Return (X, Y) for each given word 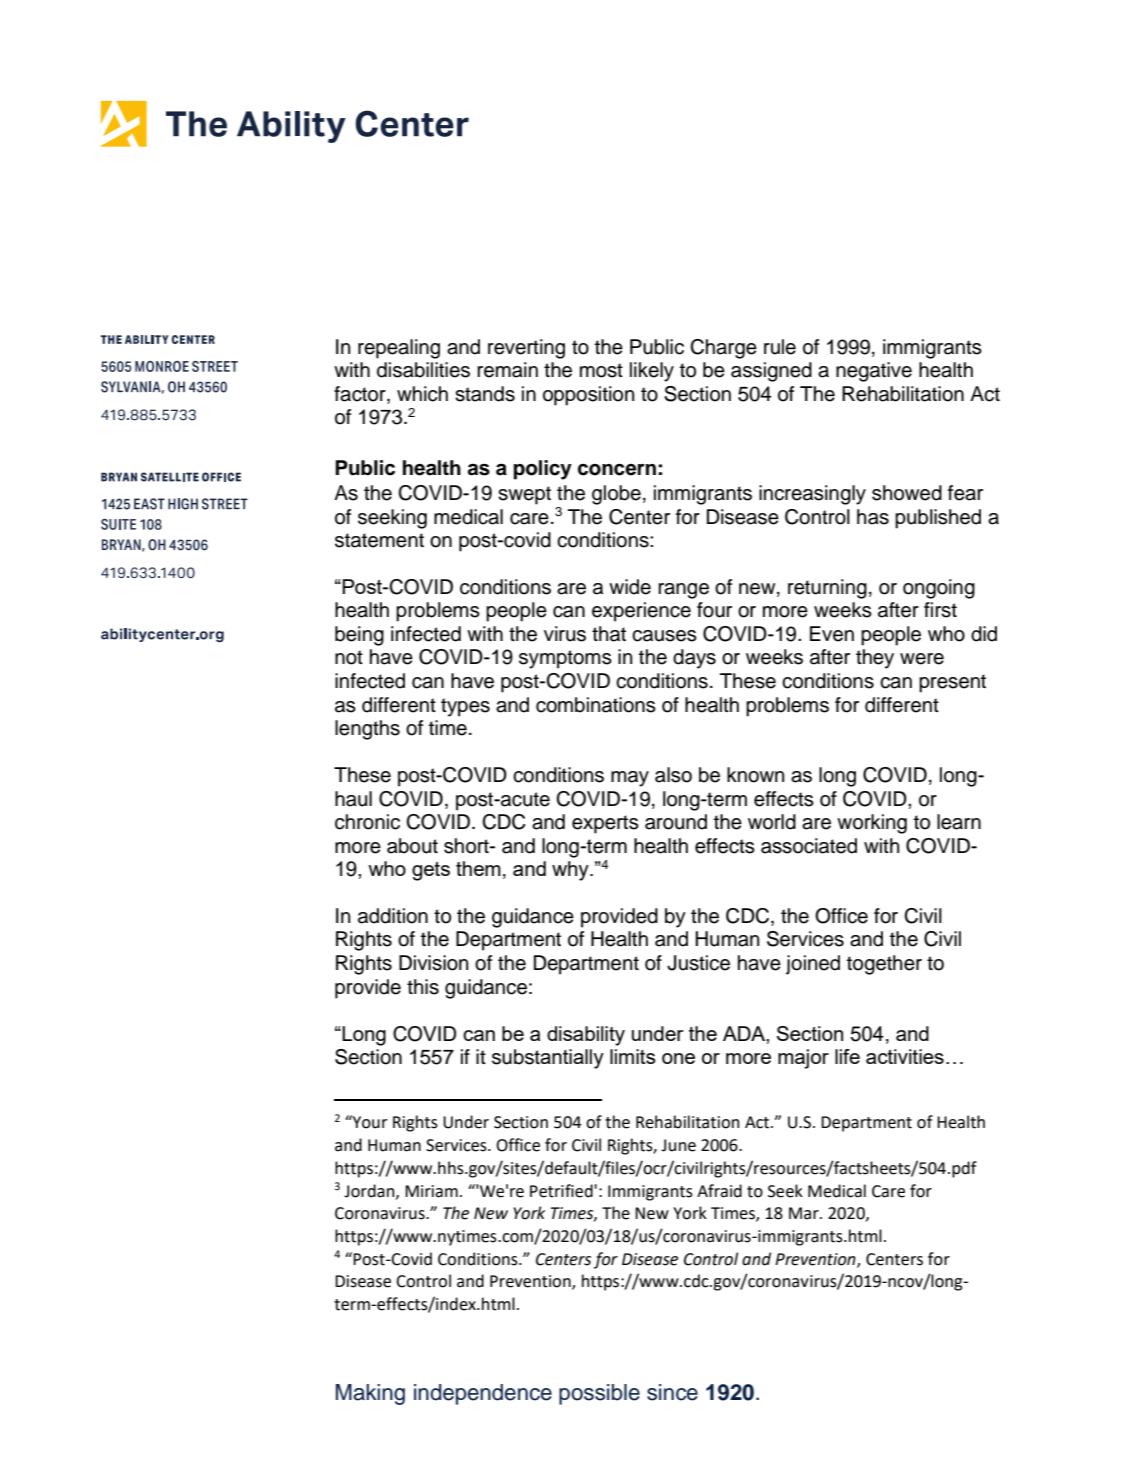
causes (664, 636)
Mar (805, 1213)
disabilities (423, 370)
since (672, 1392)
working (872, 824)
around (676, 822)
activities (905, 1056)
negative (874, 372)
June (678, 1145)
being (359, 636)
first (940, 610)
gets (431, 871)
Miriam (431, 1191)
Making (370, 1394)
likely (652, 372)
